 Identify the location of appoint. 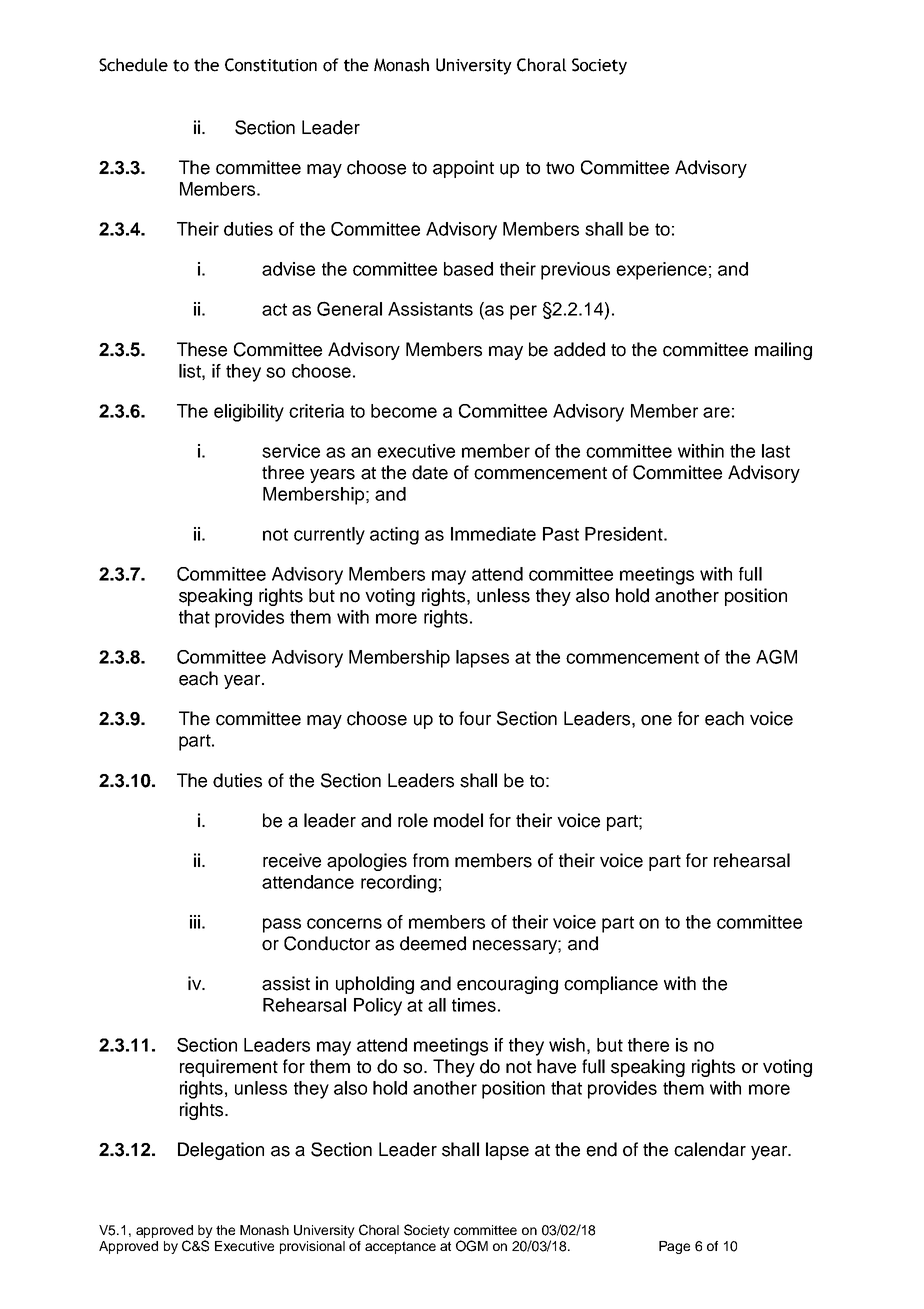
(463, 169).
